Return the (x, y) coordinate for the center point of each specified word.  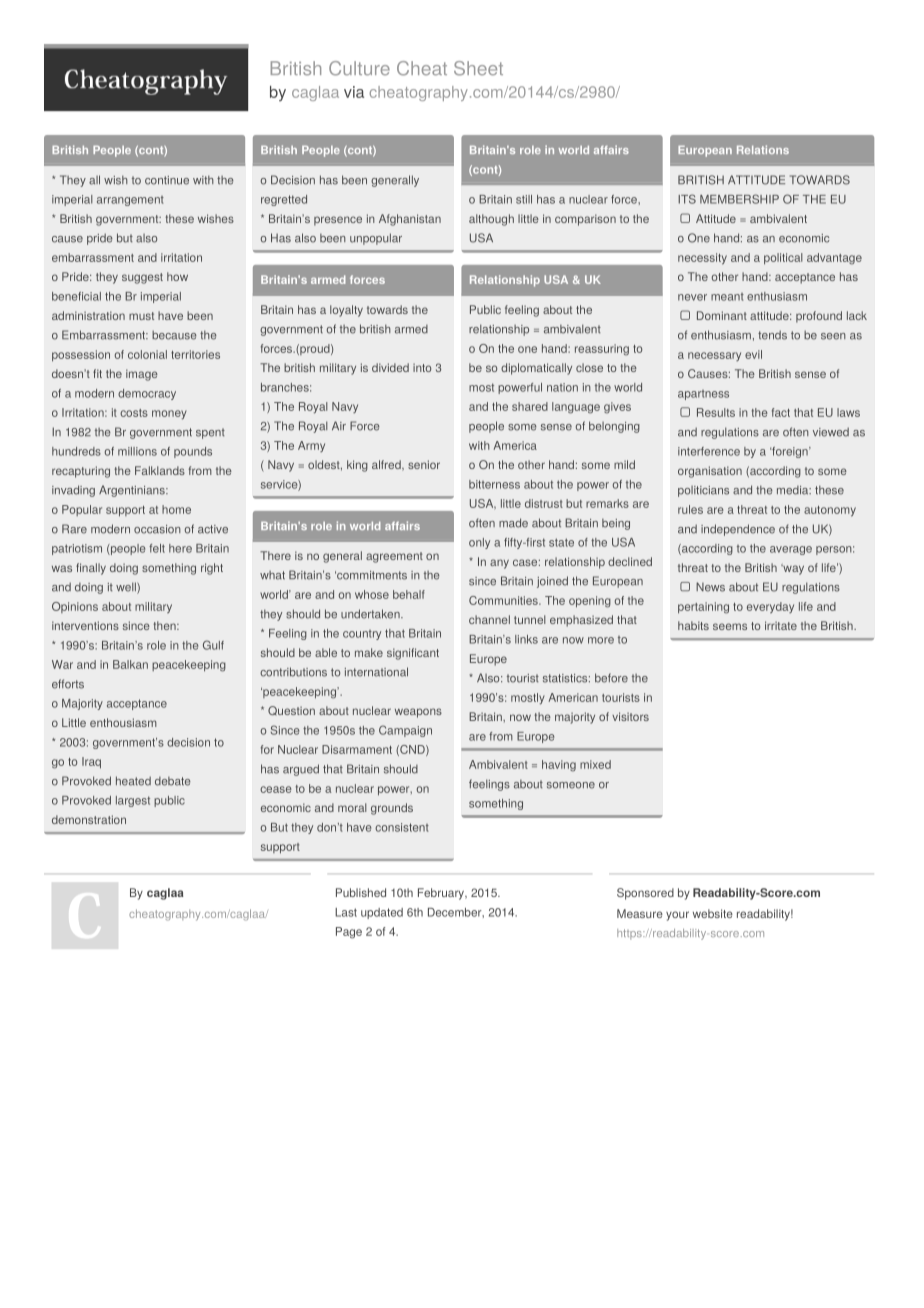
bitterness (494, 484)
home (176, 509)
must (141, 316)
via (354, 92)
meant (727, 297)
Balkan (130, 664)
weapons (418, 713)
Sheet (478, 68)
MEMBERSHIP (739, 199)
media (794, 490)
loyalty (346, 311)
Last (346, 912)
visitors (630, 716)
